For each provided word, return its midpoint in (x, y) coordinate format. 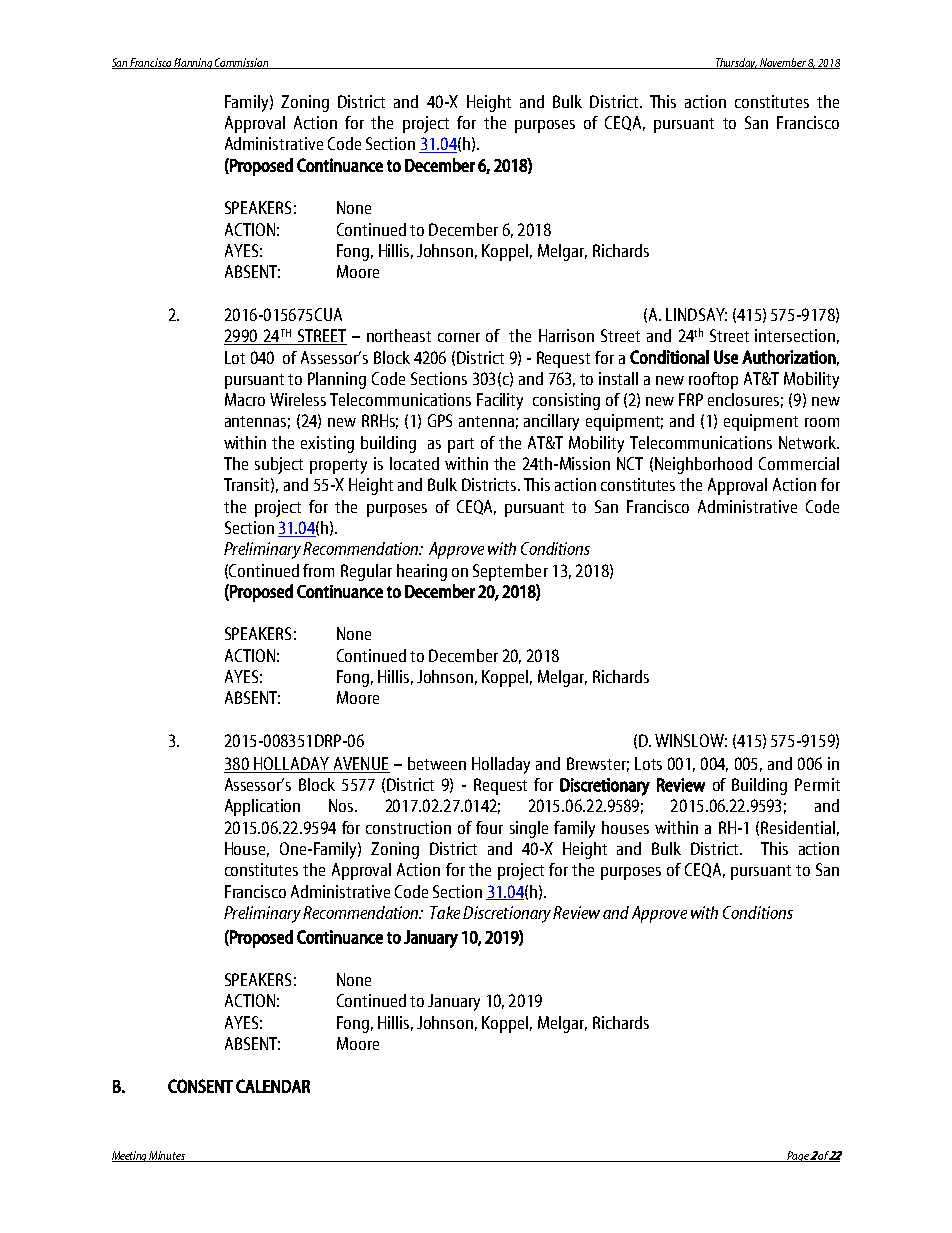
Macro (245, 399)
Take (445, 912)
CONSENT (200, 1086)
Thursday (736, 63)
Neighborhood (703, 465)
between (437, 763)
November (783, 63)
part (461, 445)
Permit (817, 784)
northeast (399, 335)
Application (262, 807)
